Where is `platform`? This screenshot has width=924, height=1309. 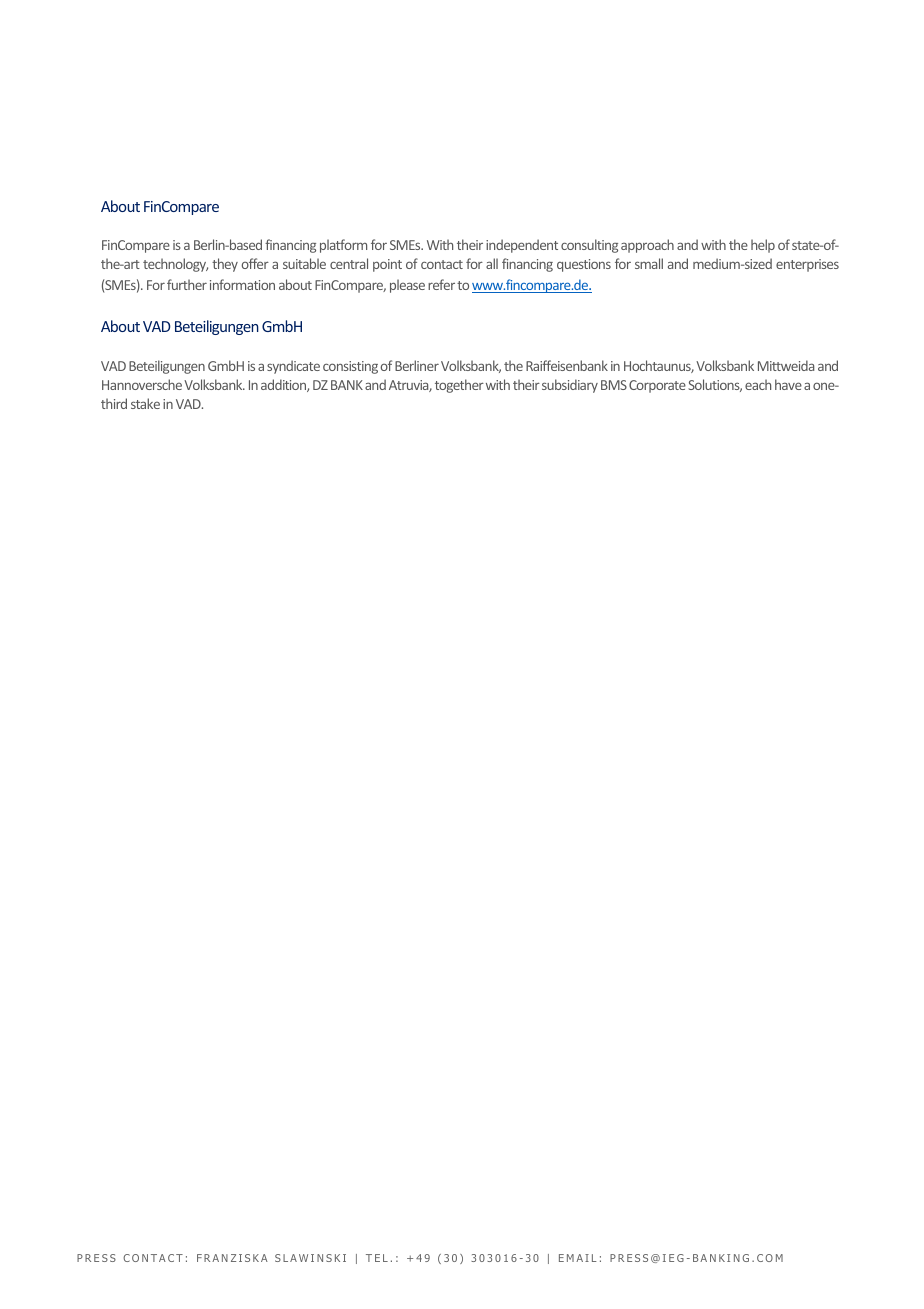 platform is located at coordinates (343, 246).
